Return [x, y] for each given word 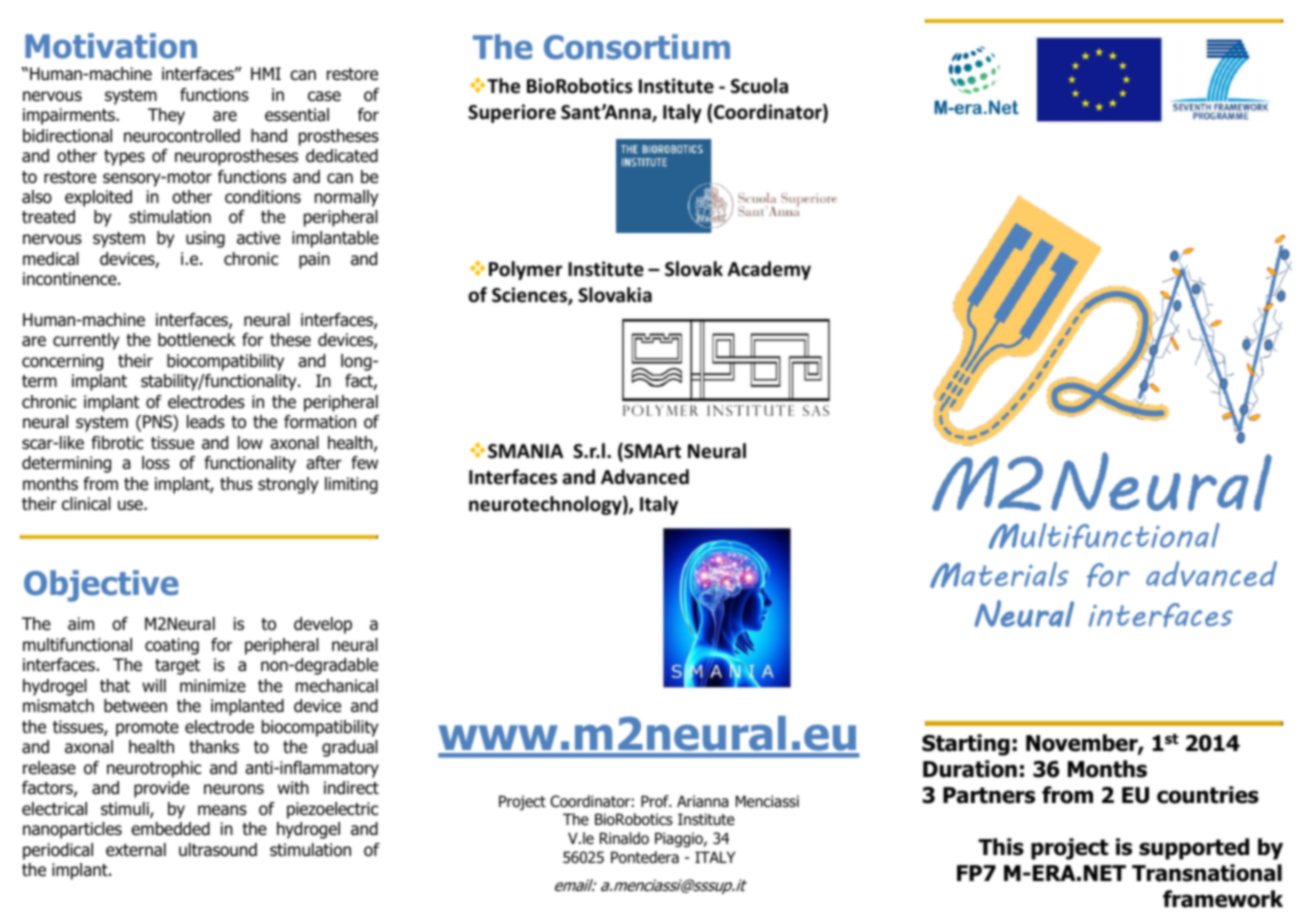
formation [320, 422]
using [205, 239]
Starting [966, 745]
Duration [970, 769]
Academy [769, 270]
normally [346, 198]
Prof [656, 801]
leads [206, 422]
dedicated [342, 156]
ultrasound [218, 850]
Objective [101, 586]
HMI [266, 73]
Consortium [637, 47]
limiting [351, 485]
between [135, 706]
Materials [999, 575]
